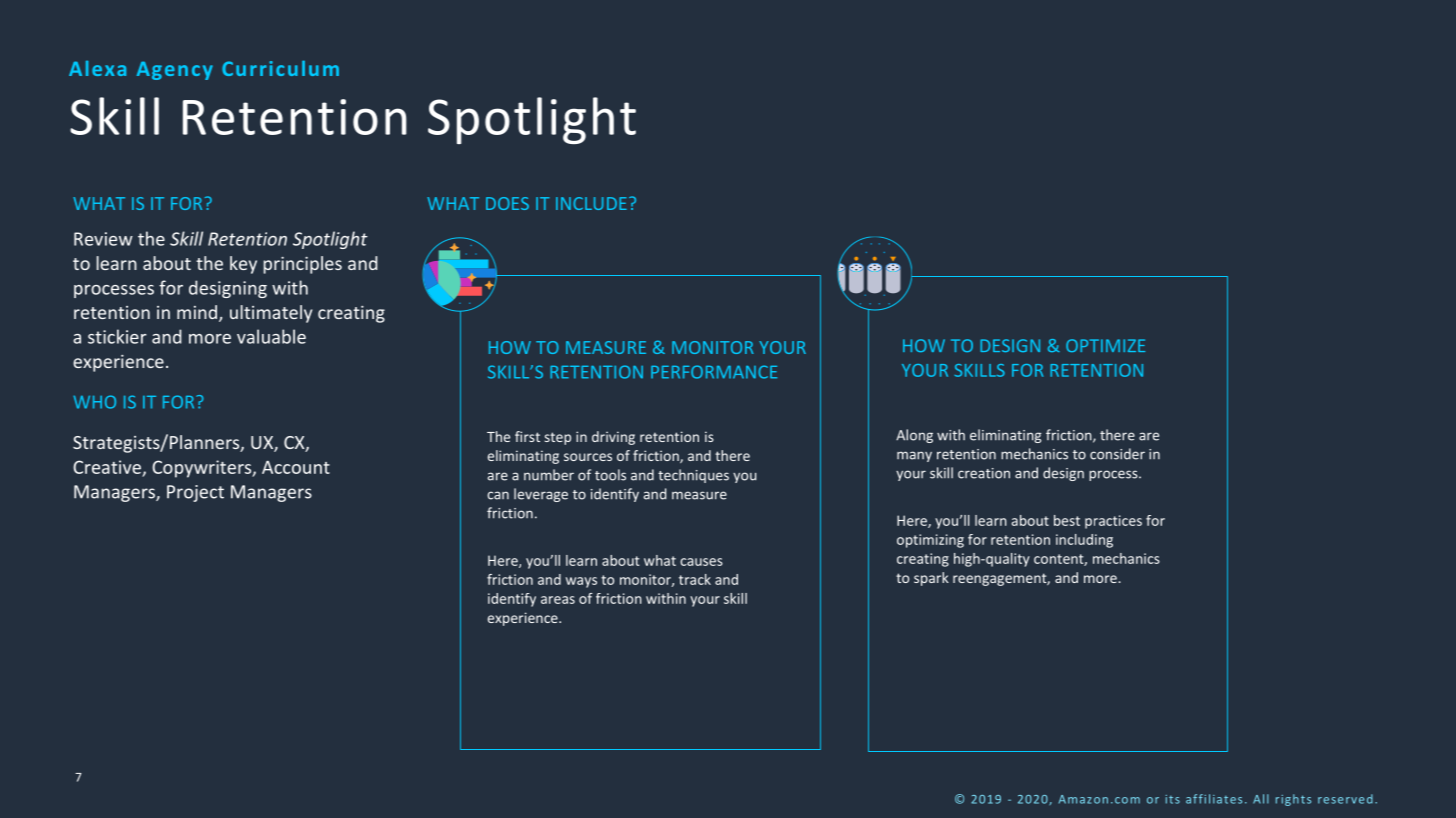 Image resolution: width=1456 pixels, height=818 pixels. What do you see at coordinates (1084, 541) in the screenshot?
I see `including` at bounding box center [1084, 541].
